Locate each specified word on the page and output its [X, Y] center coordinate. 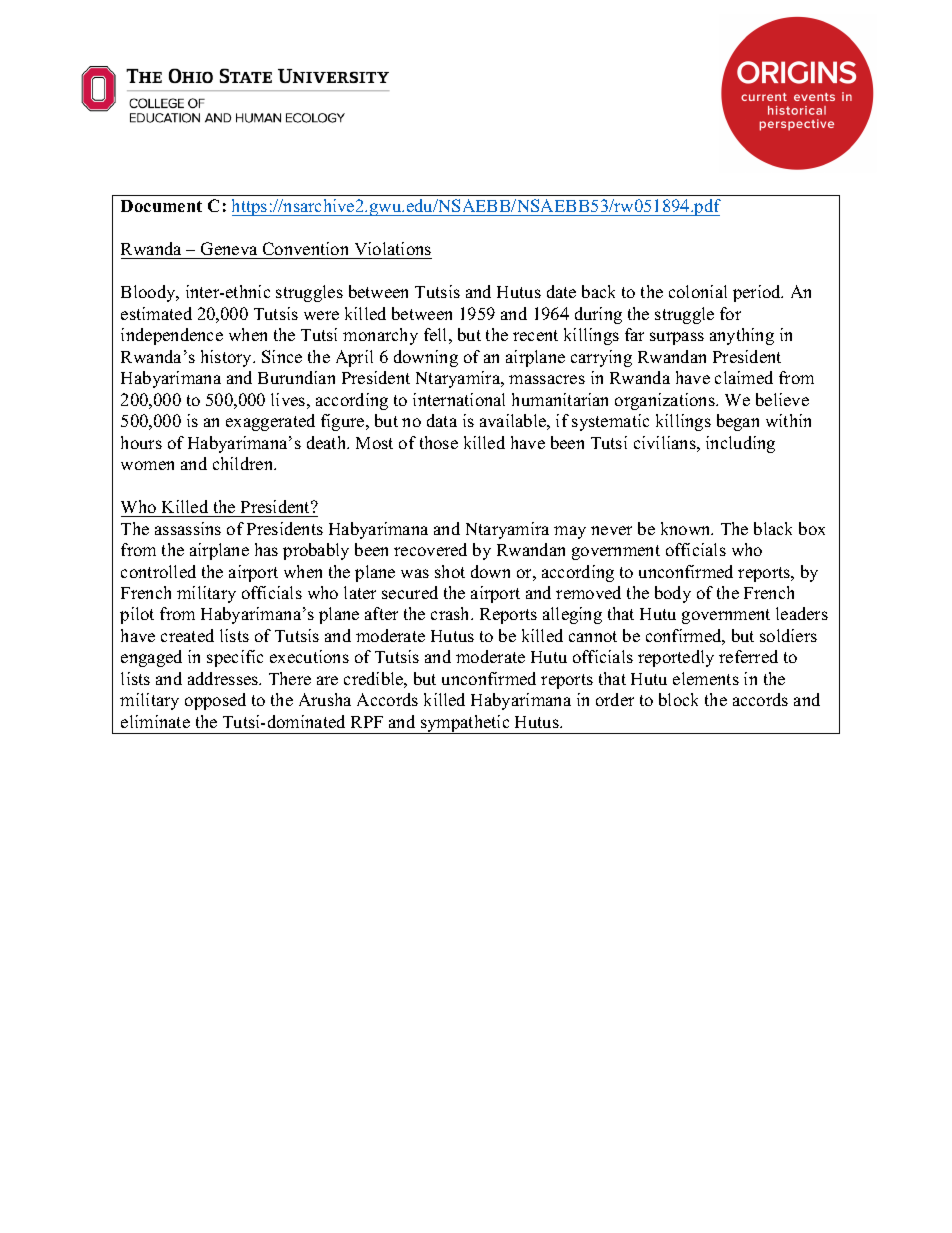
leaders [802, 613]
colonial [698, 291]
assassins [188, 528]
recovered [430, 549]
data [442, 420]
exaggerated [270, 422]
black [773, 528]
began [738, 422]
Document [161, 206]
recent [535, 335]
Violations [392, 250]
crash [452, 613]
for [730, 313]
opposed [215, 701]
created [187, 635]
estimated [156, 313]
